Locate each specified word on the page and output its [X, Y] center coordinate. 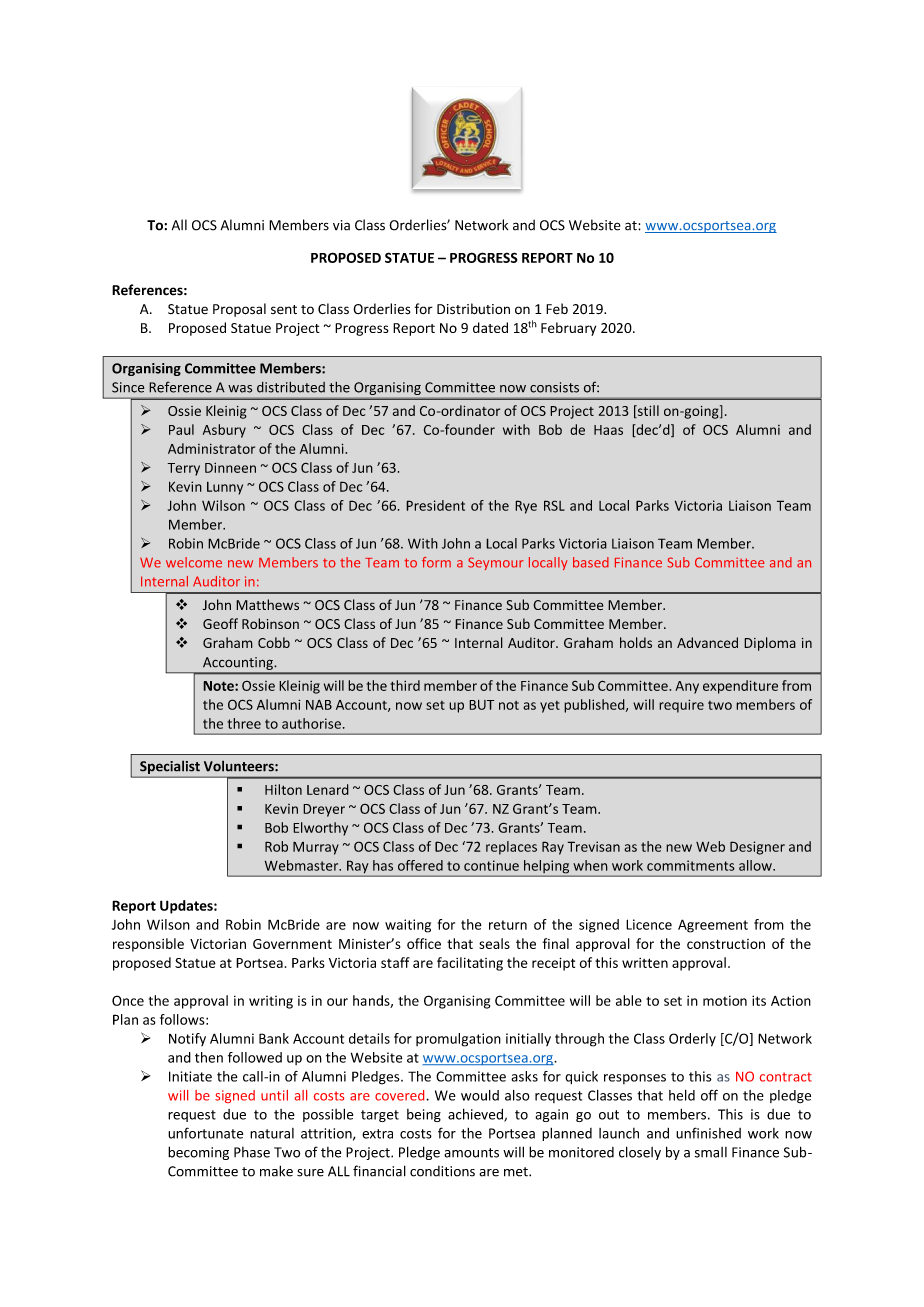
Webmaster [303, 865]
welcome [194, 562]
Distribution [473, 309]
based [591, 562]
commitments [691, 865]
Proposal [239, 310]
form [436, 562]
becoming [198, 1153]
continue [491, 865]
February [568, 329]
